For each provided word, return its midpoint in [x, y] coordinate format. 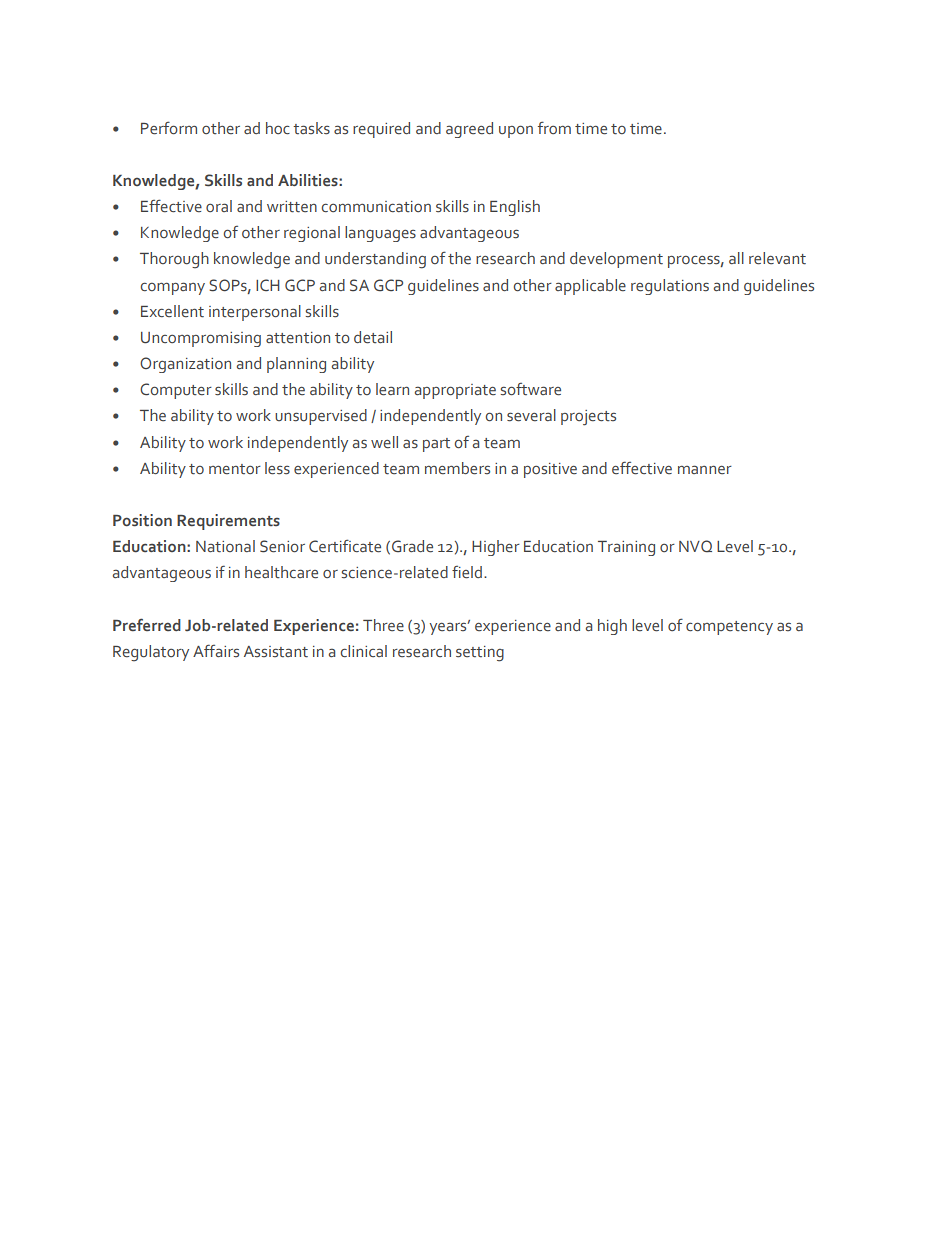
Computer [176, 391]
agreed [469, 130]
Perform [169, 128]
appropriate [455, 391]
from [554, 127]
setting [480, 654]
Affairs [216, 650]
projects [588, 418]
